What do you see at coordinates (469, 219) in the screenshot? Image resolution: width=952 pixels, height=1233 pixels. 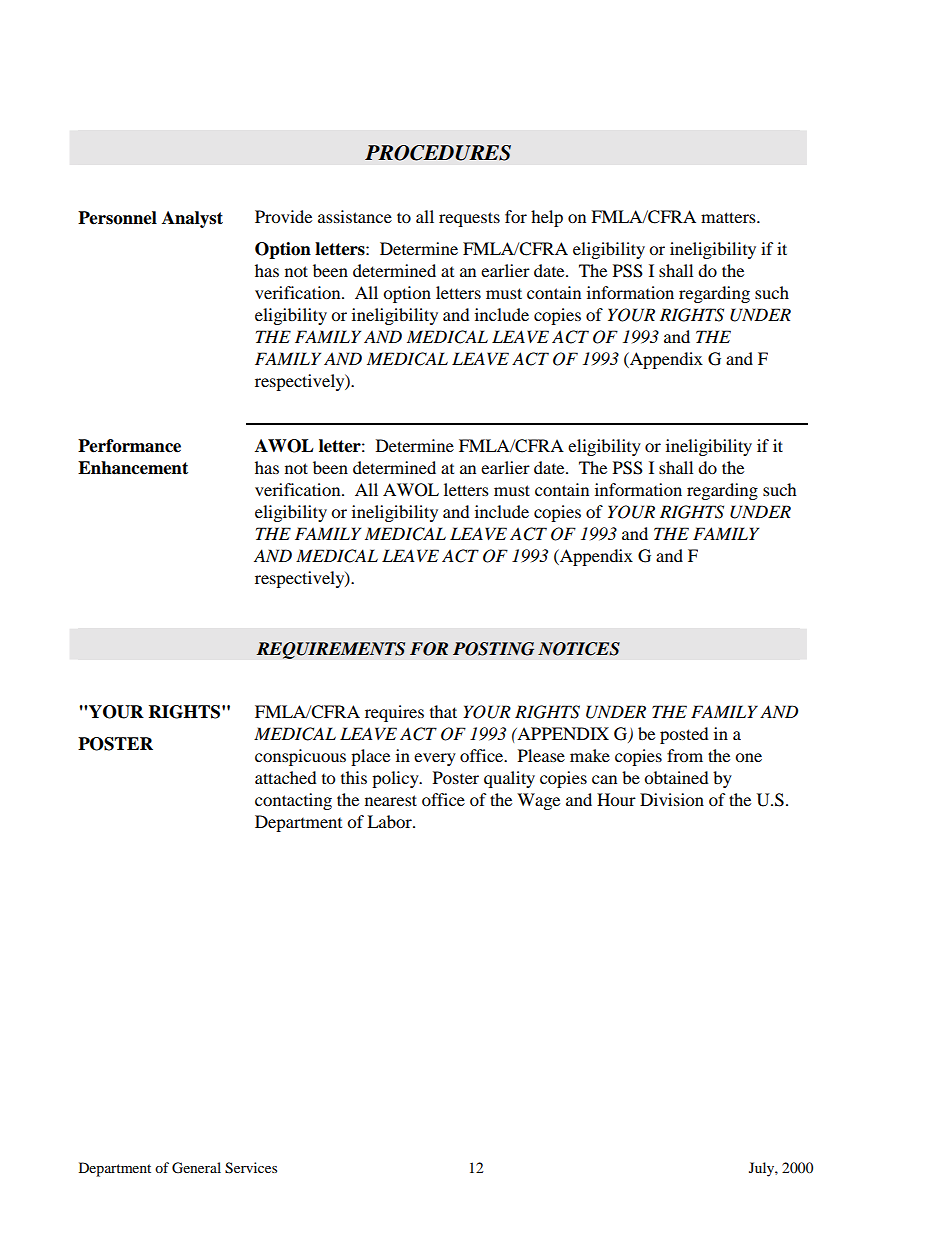 I see `requests` at bounding box center [469, 219].
